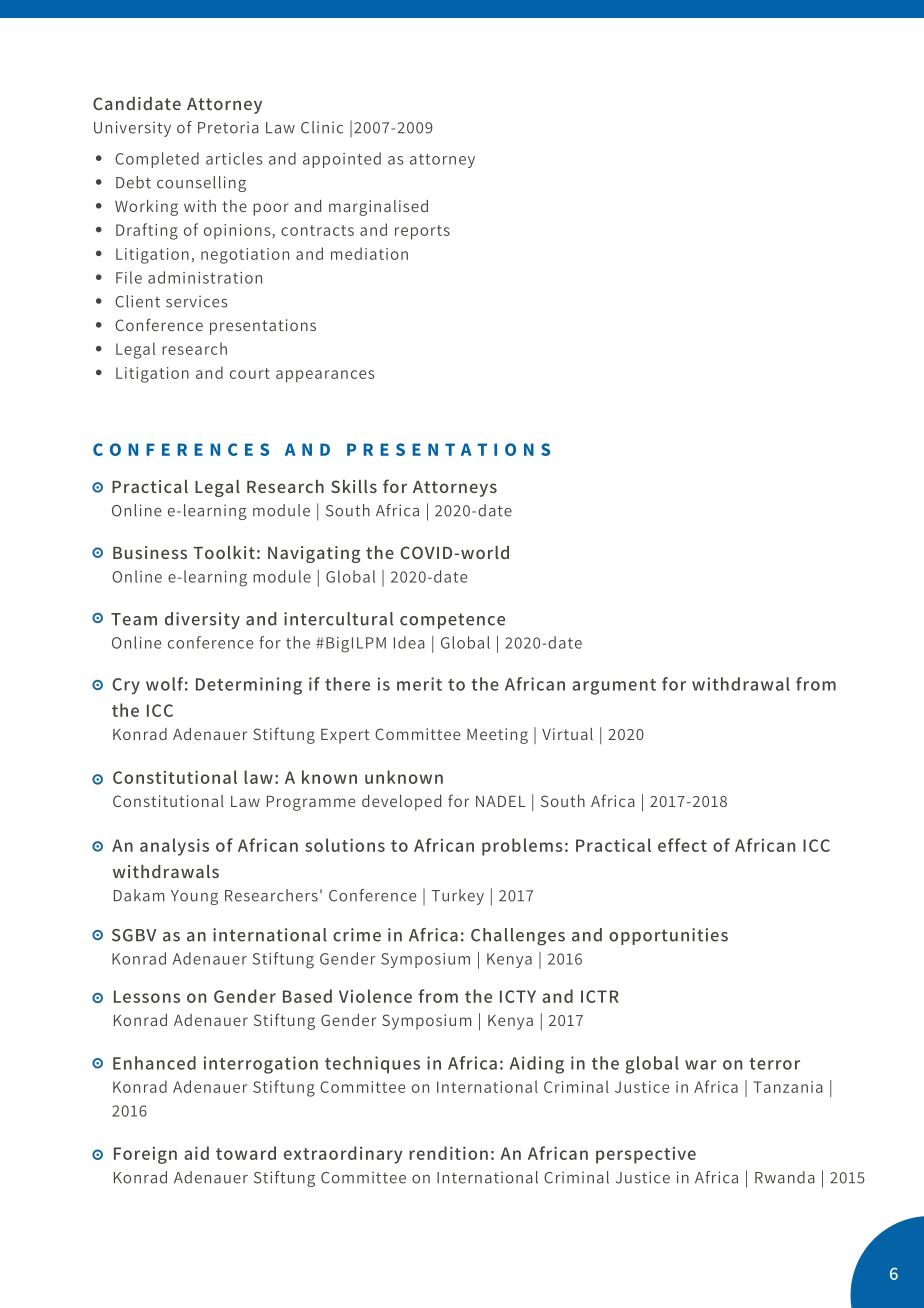  What do you see at coordinates (202, 620) in the screenshot?
I see `diversity` at bounding box center [202, 620].
